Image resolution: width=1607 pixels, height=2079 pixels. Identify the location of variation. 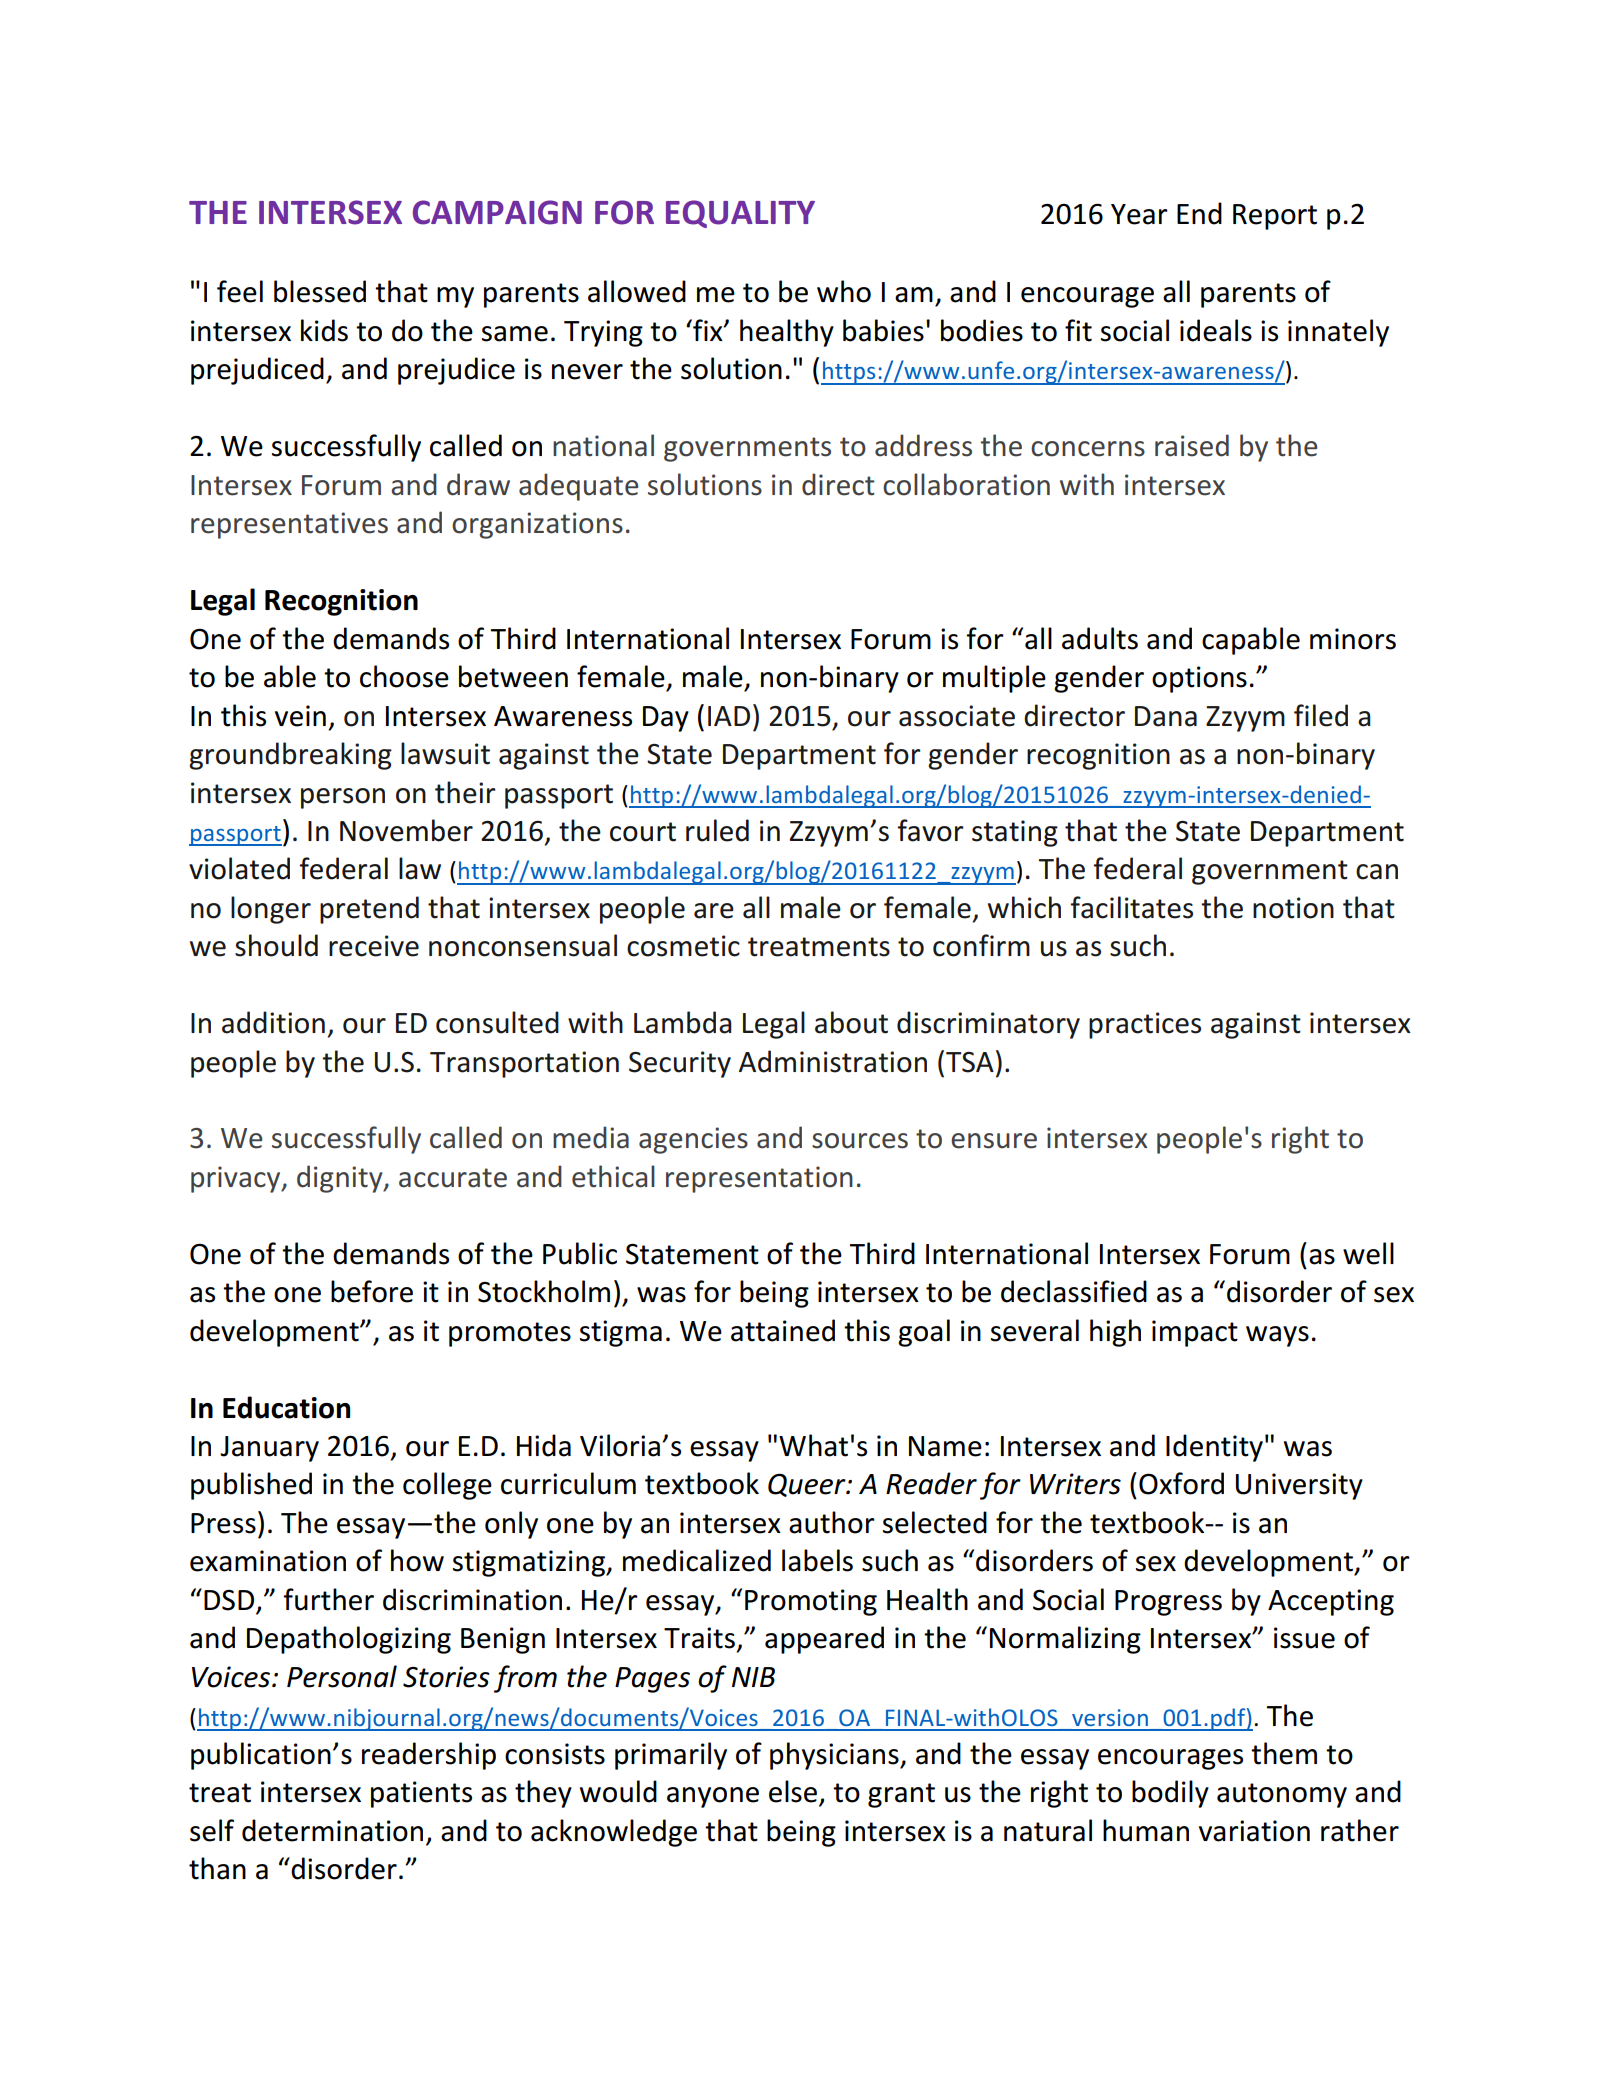
(1254, 1831).
